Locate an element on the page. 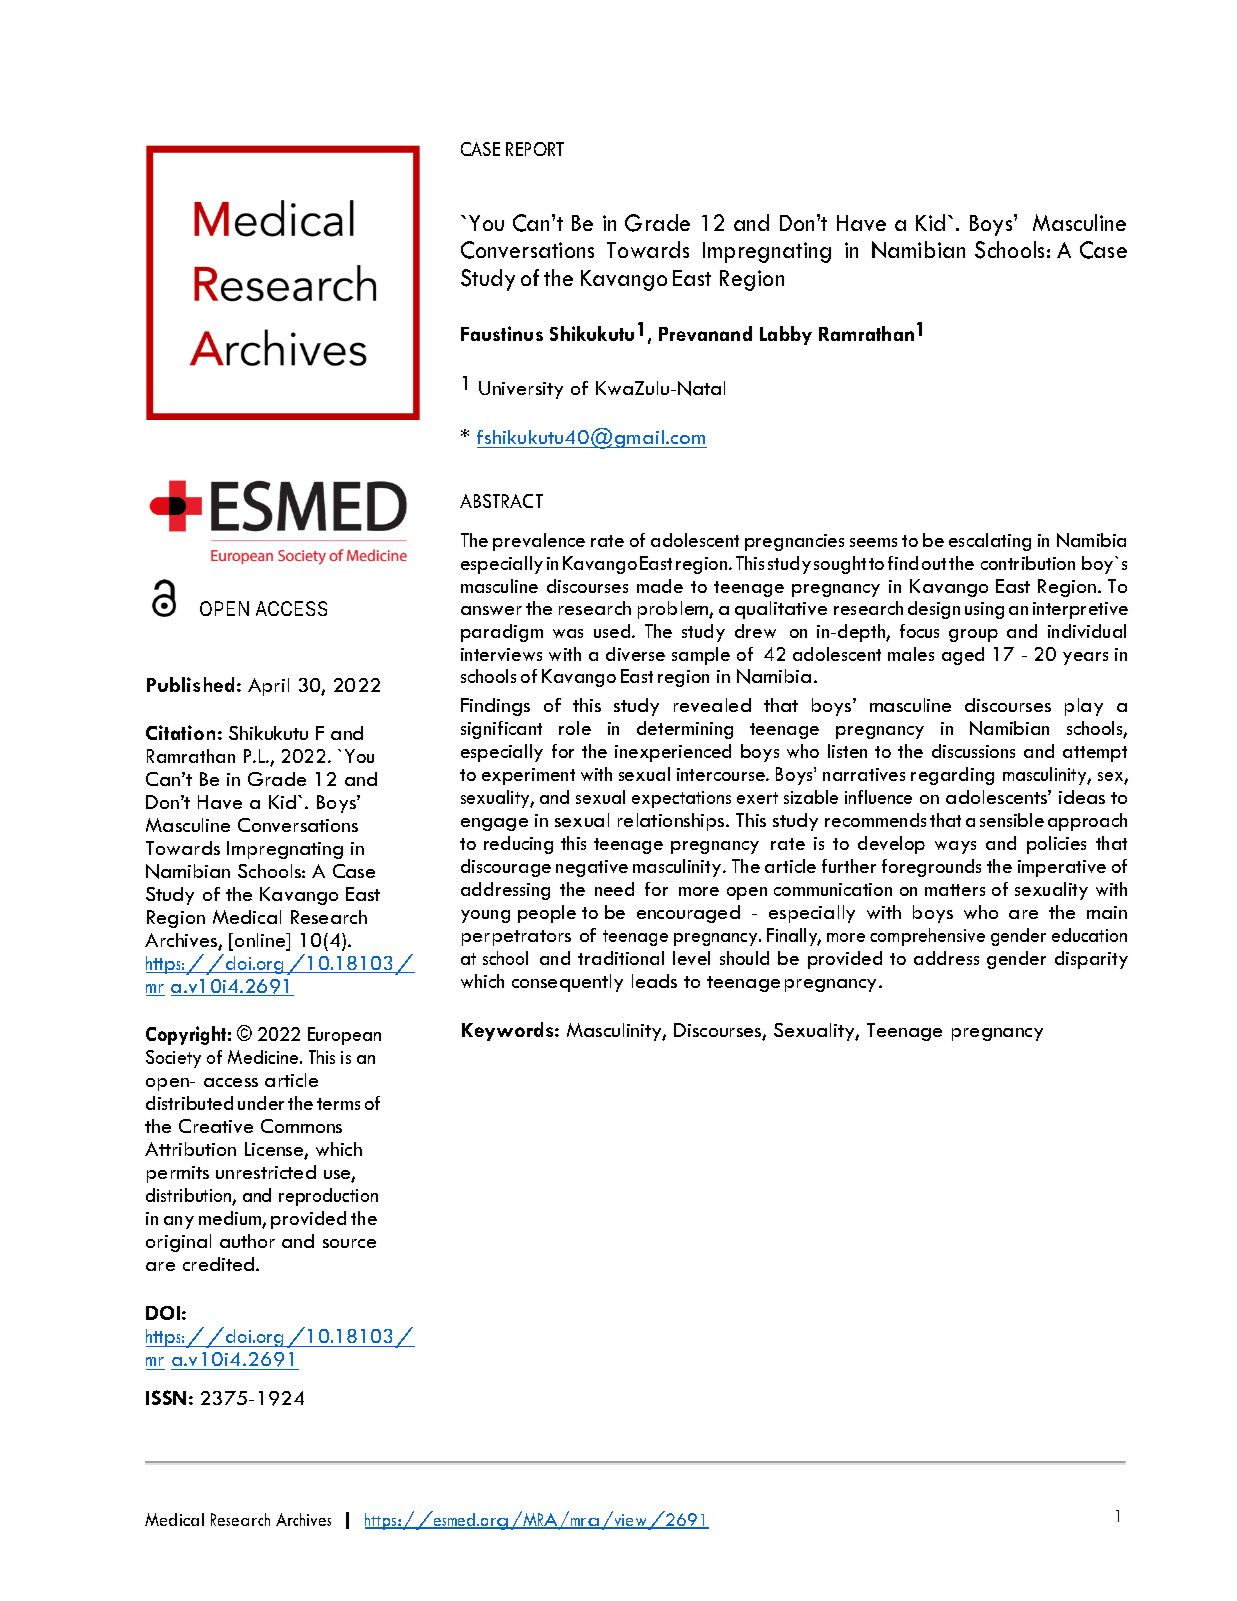 Image resolution: width=1237 pixels, height=1601 pixels. REPORT is located at coordinates (535, 149).
